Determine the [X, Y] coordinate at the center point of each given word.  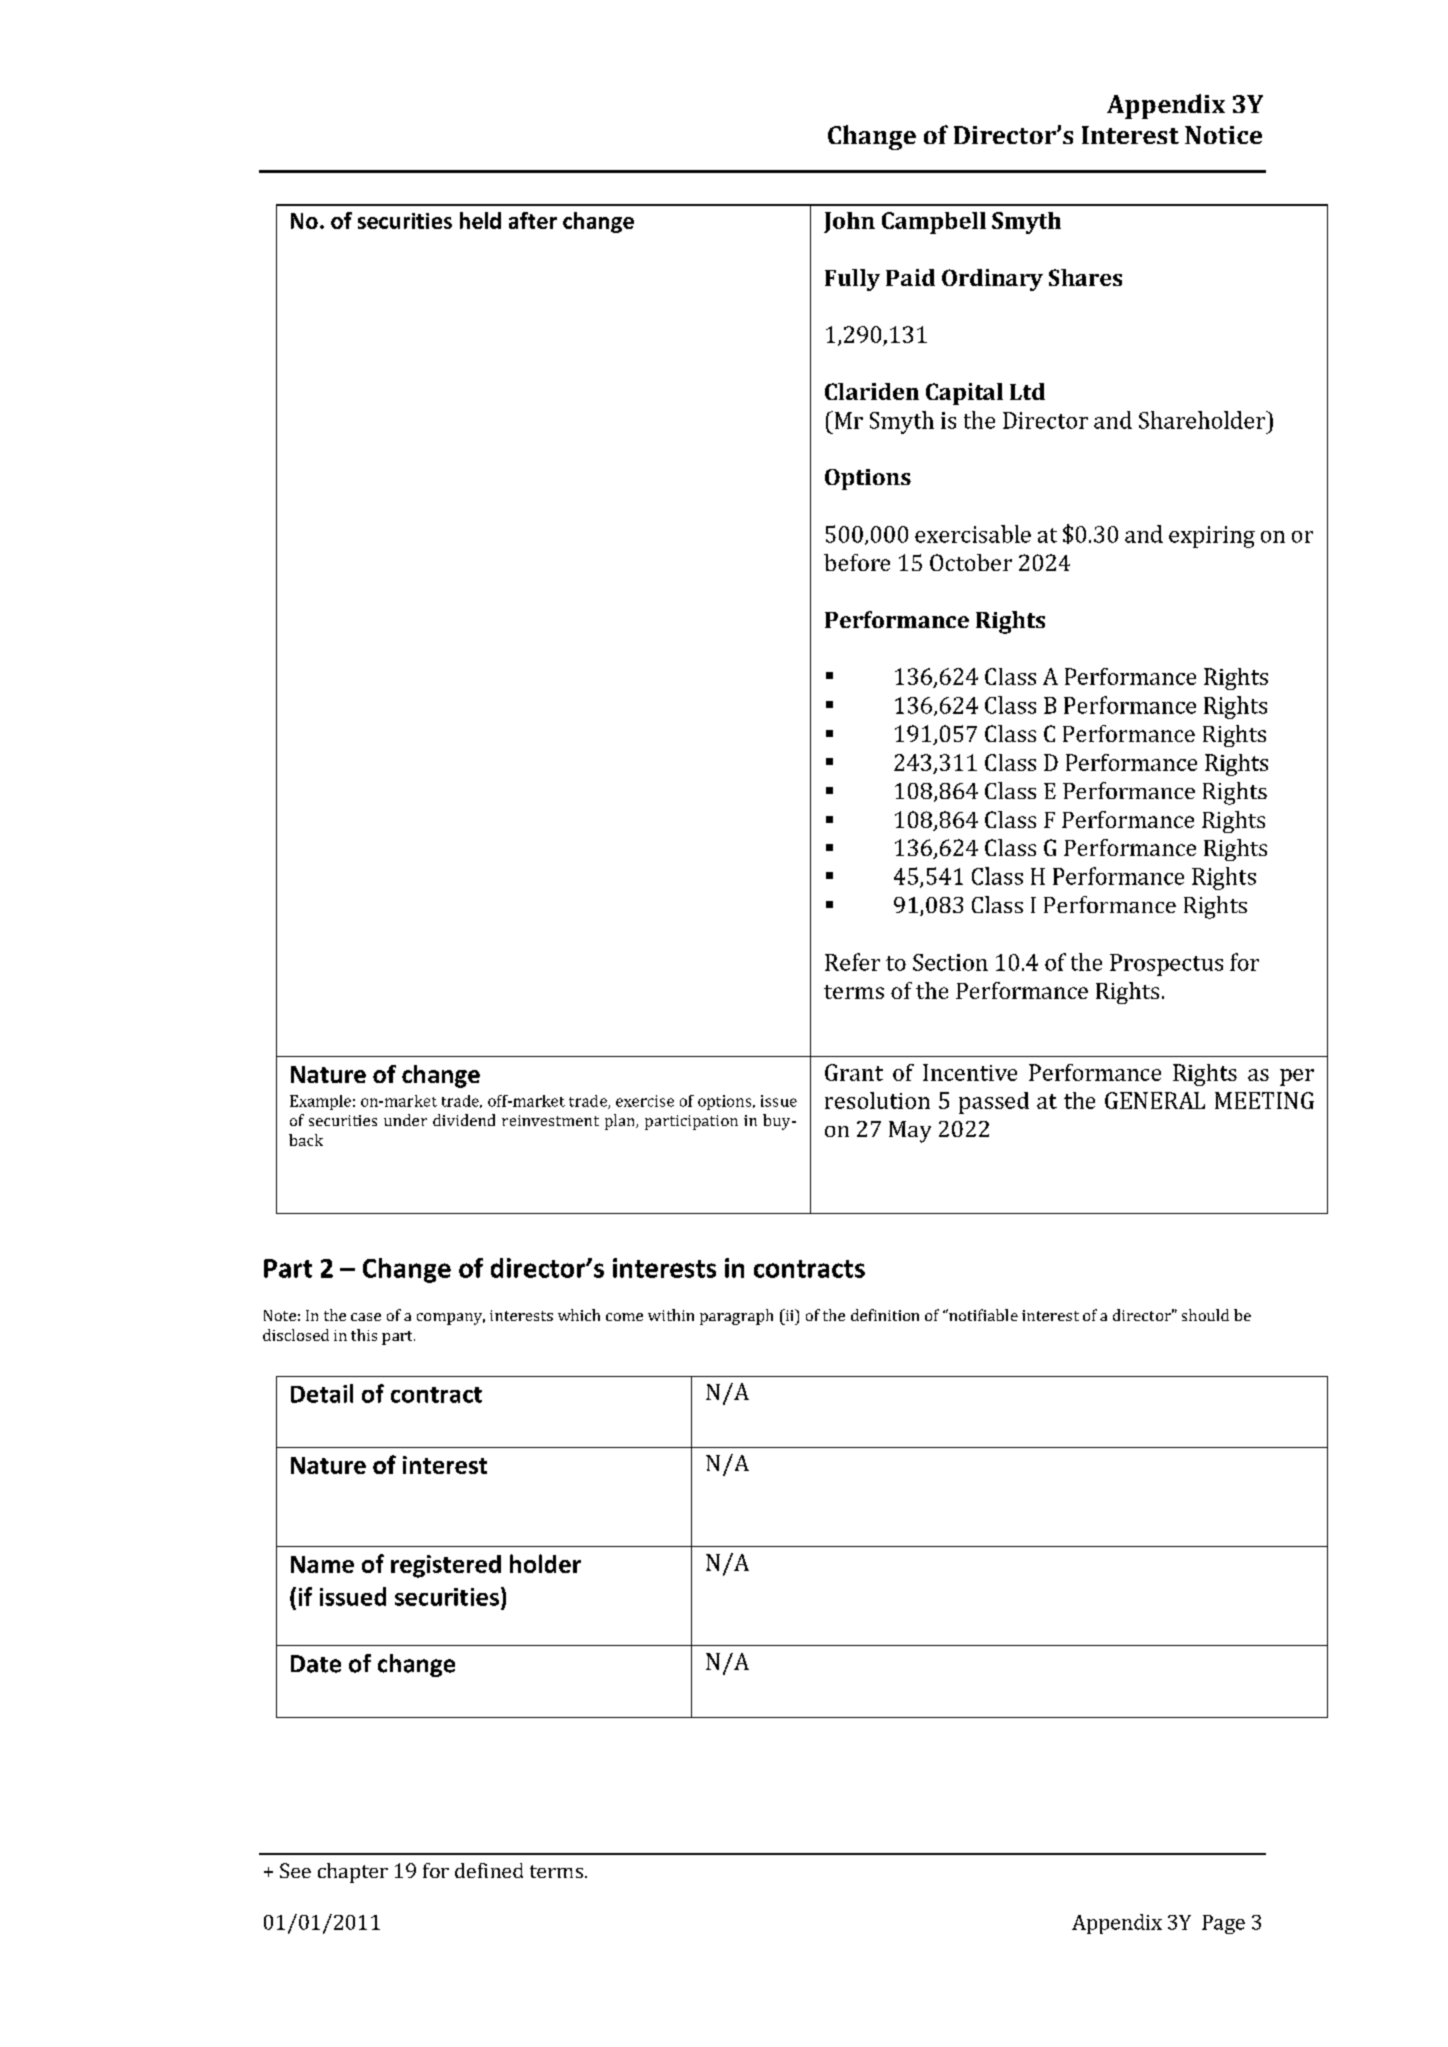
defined [489, 1870]
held [480, 220]
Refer [852, 962]
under [405, 1120]
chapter [353, 1873]
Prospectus [1166, 965]
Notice [1223, 135]
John [849, 222]
